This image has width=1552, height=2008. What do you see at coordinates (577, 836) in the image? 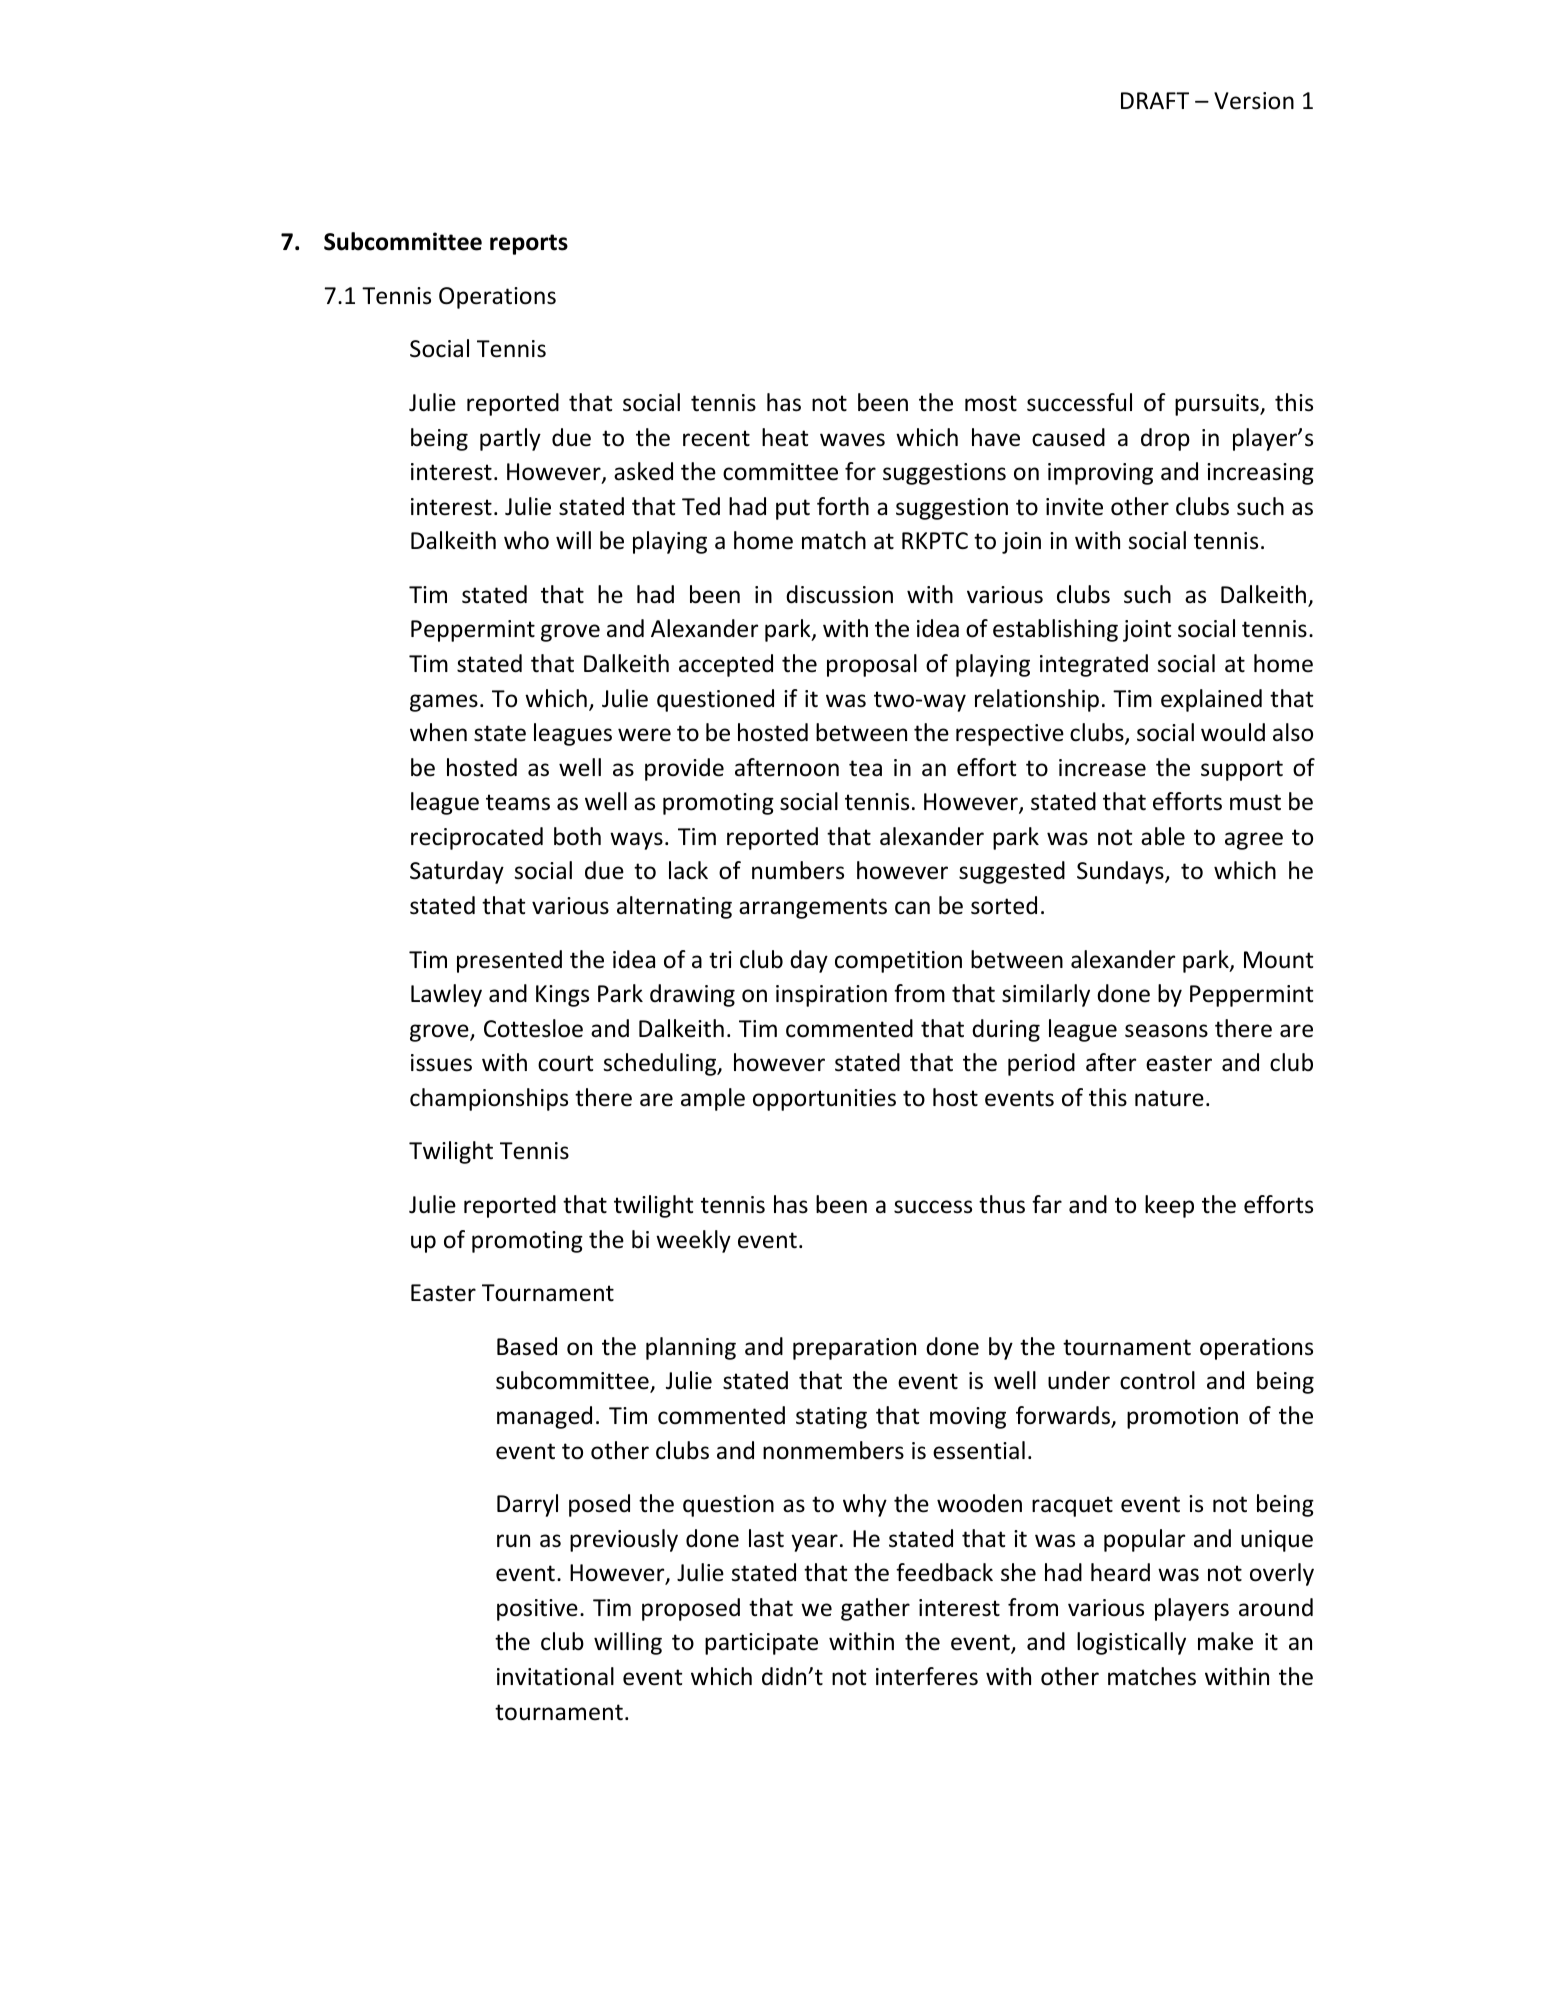
I see `both` at bounding box center [577, 836].
